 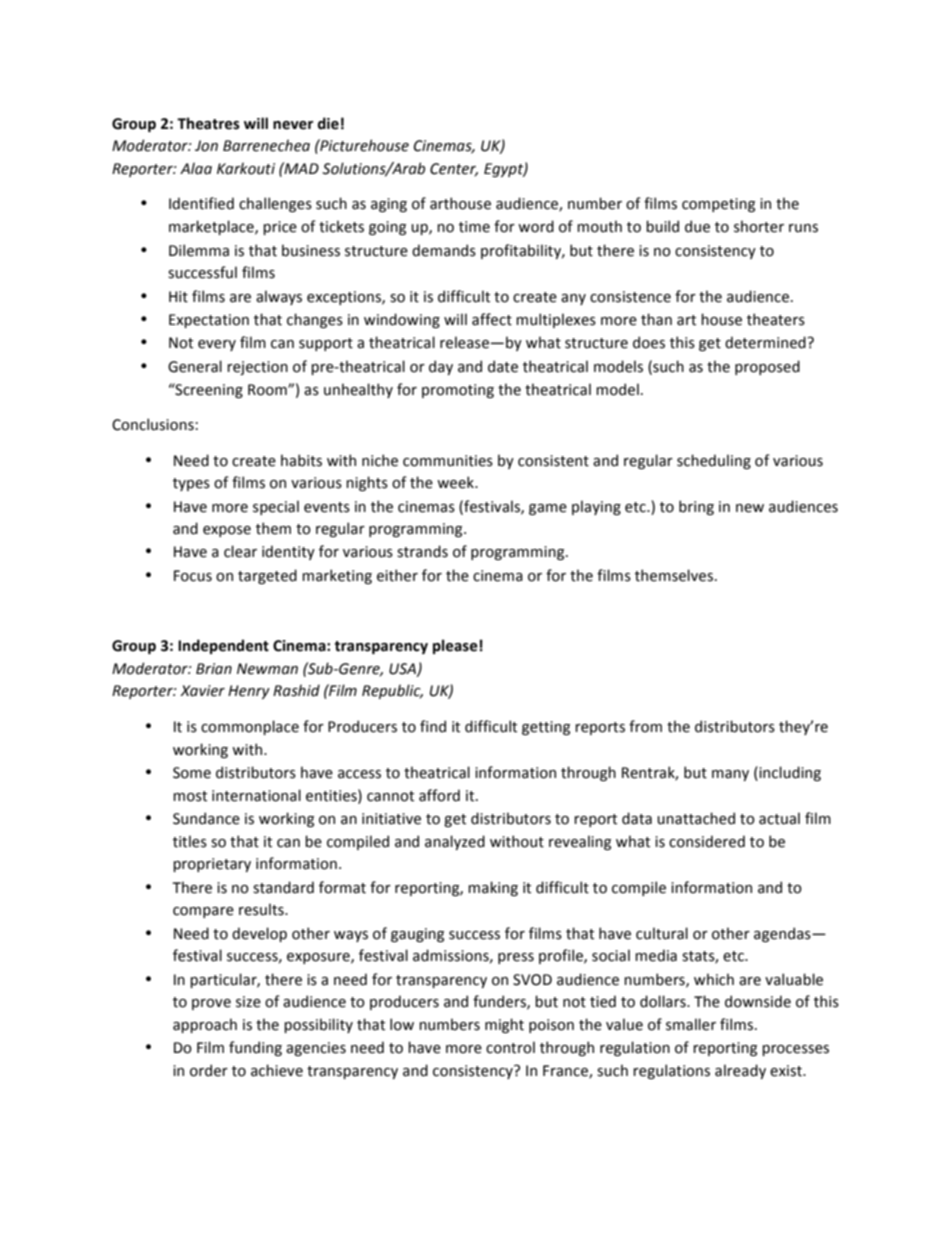 What do you see at coordinates (740, 1071) in the image?
I see `already` at bounding box center [740, 1071].
